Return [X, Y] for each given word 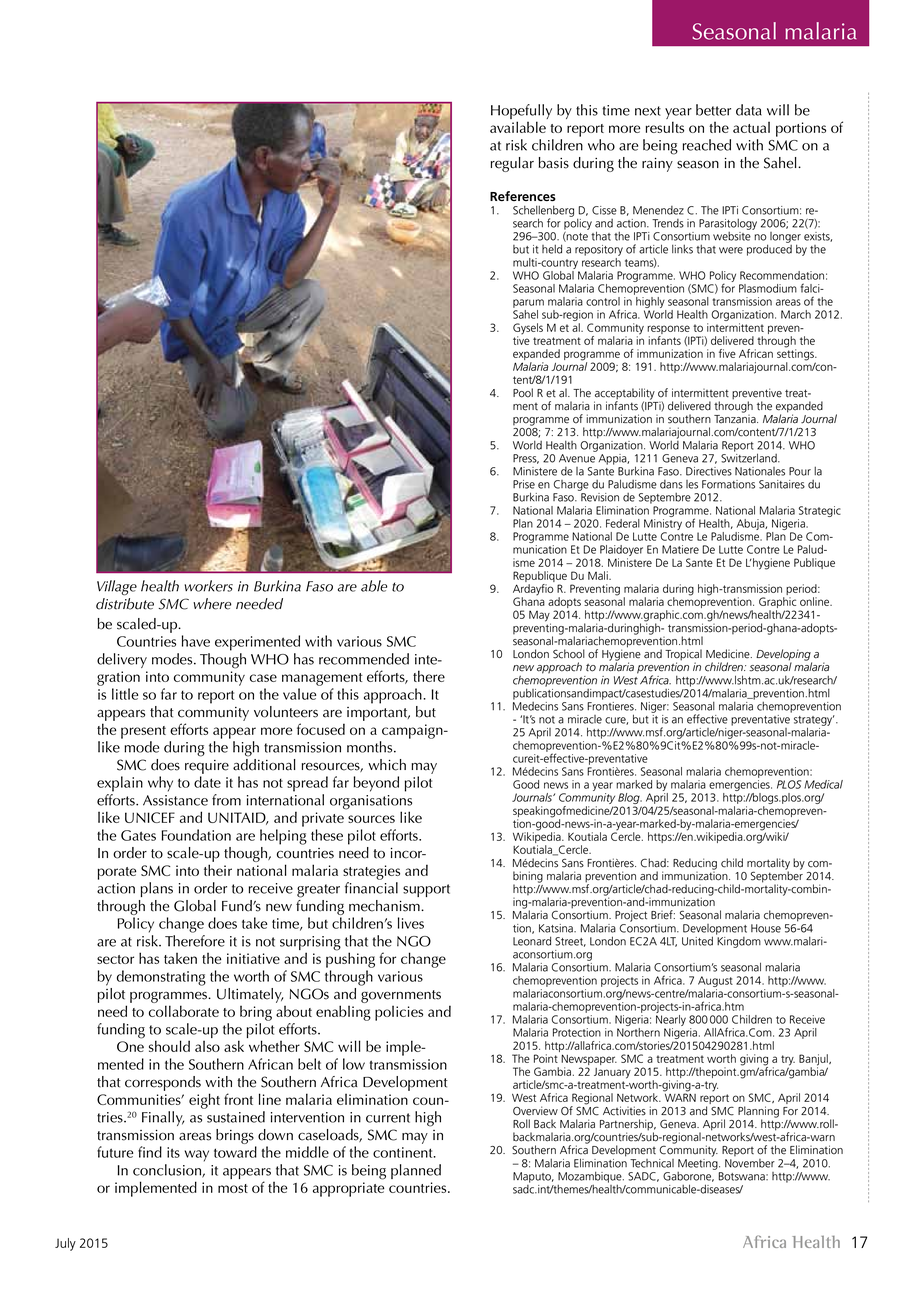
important [378, 714]
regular [512, 164]
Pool [523, 393]
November [750, 1163]
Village [117, 587]
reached [707, 145]
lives [411, 923]
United [697, 941]
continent [404, 1152]
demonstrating [161, 978]
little [125, 694]
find [150, 1152]
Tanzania [736, 418]
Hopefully [521, 113]
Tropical [683, 656]
